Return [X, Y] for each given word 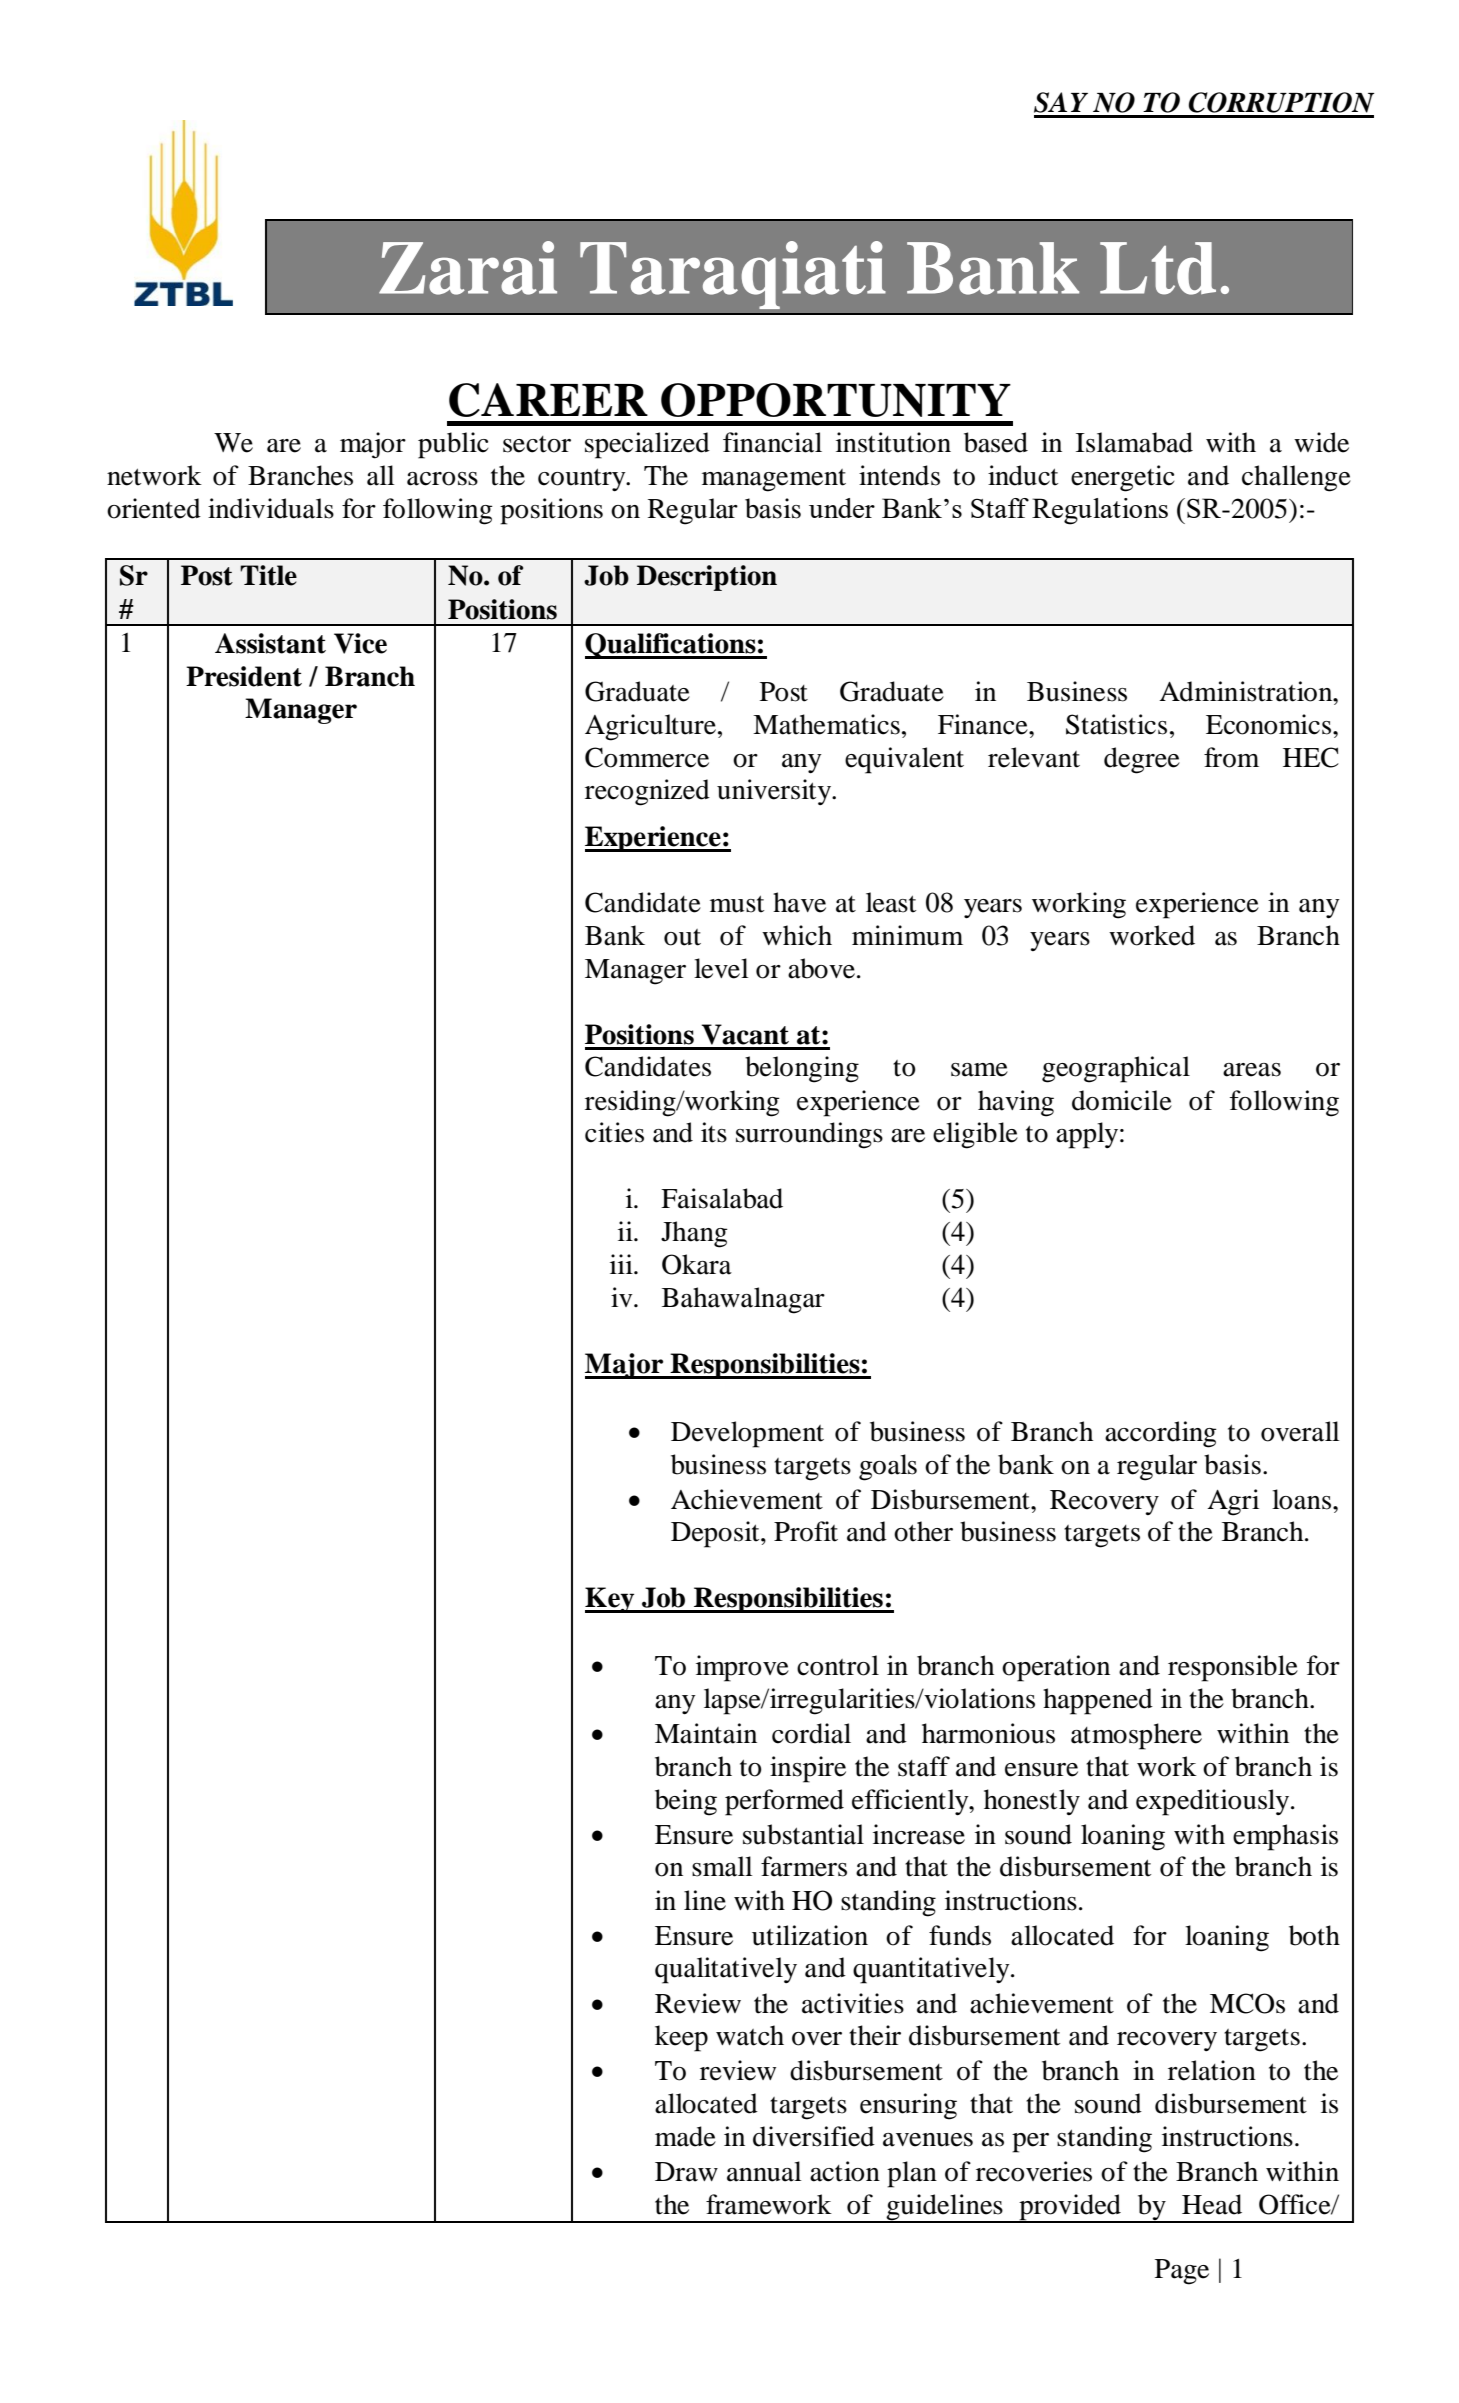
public [453, 445]
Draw [686, 2172]
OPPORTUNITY [836, 400]
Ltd [1158, 268]
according [1161, 1434]
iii [622, 1264]
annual [764, 2171]
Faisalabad [722, 1198]
